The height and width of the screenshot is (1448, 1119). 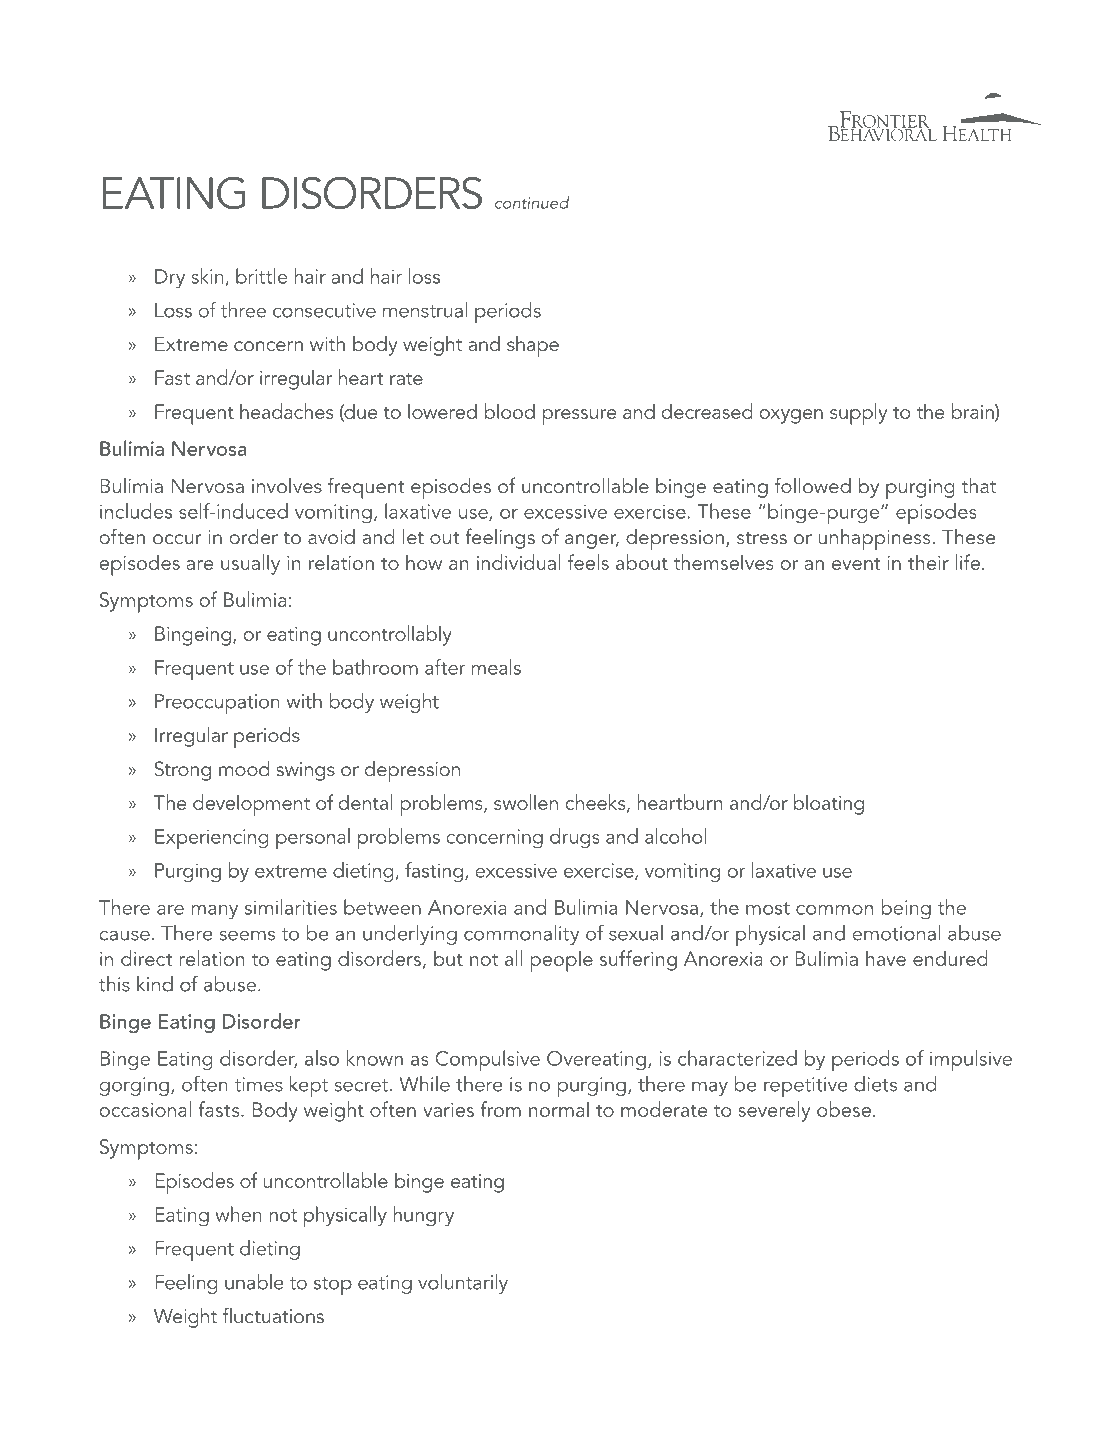 I want to click on supply, so click(x=858, y=414).
